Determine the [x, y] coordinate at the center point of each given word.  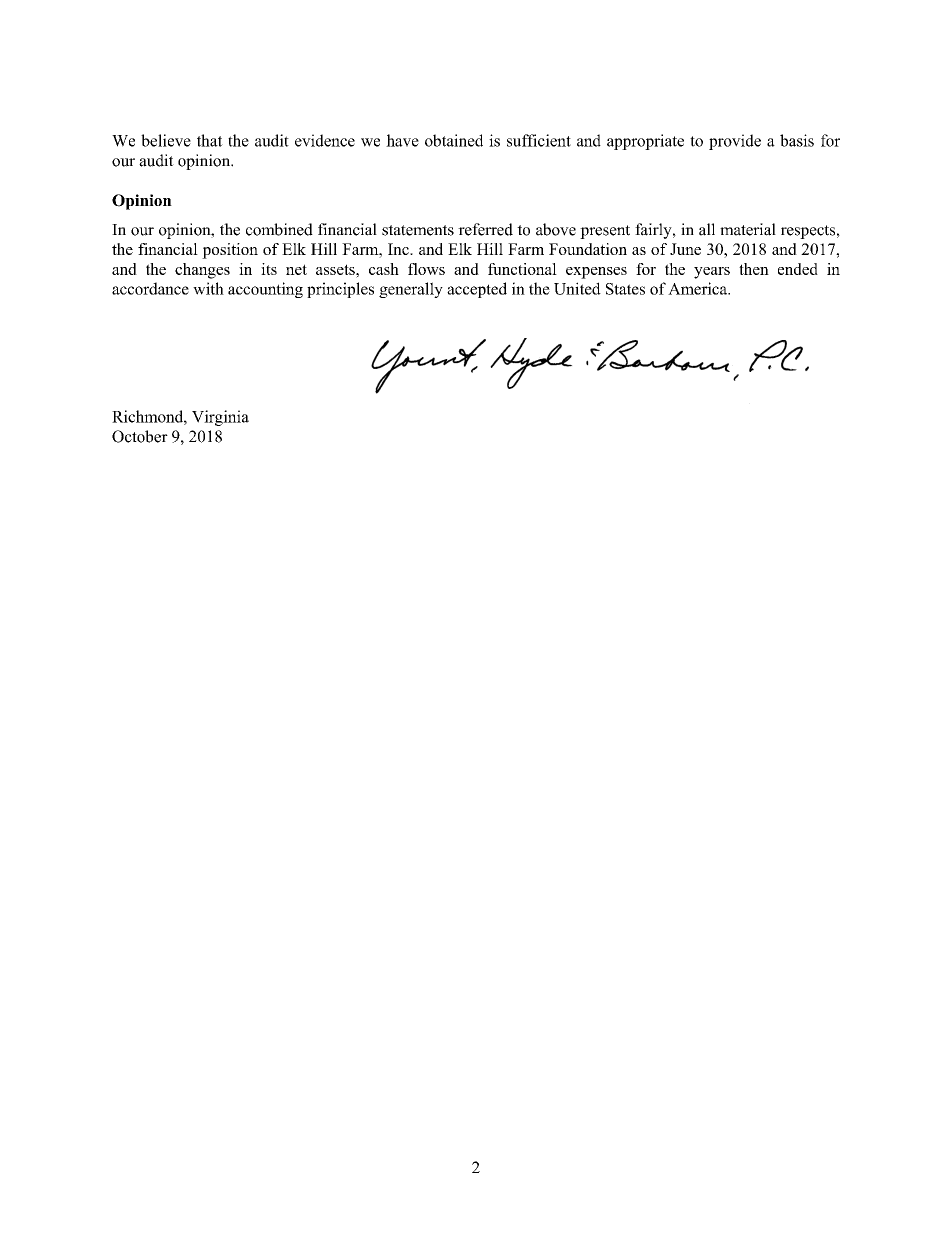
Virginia [220, 418]
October [140, 436]
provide [735, 142]
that [210, 140]
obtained [454, 140]
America [699, 288]
